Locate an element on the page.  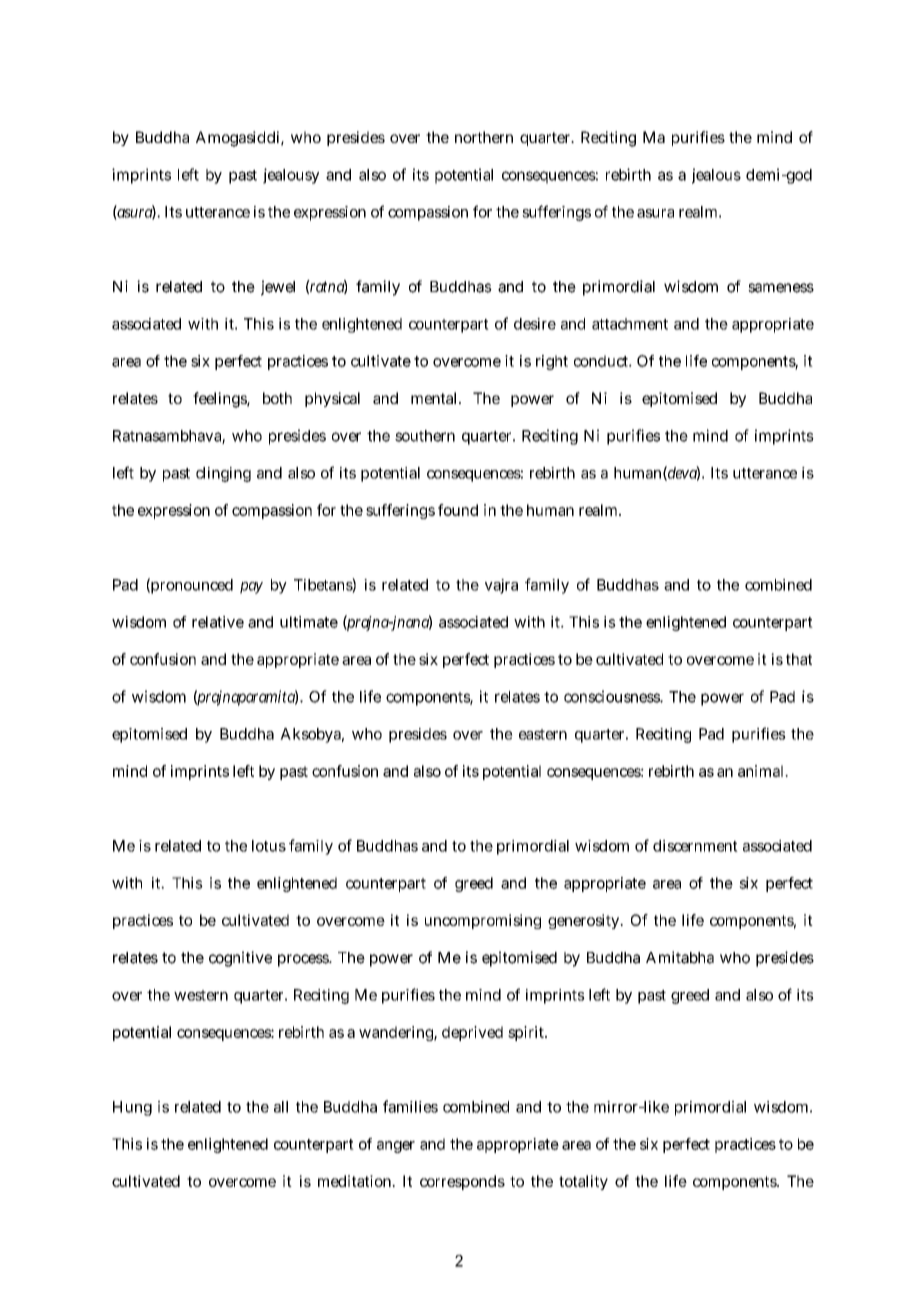
totality is located at coordinates (583, 1182).
